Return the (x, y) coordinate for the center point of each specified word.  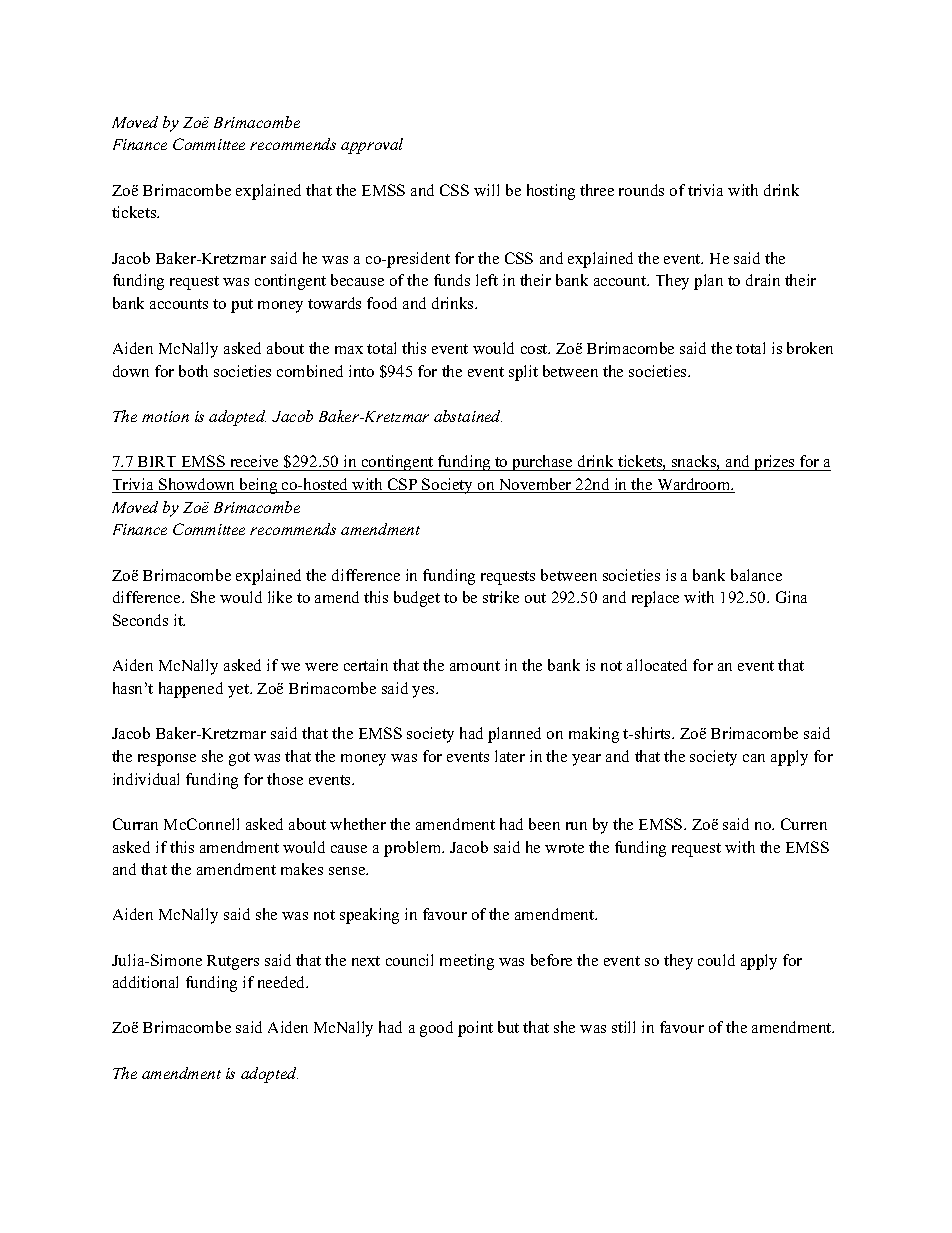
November (535, 485)
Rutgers (233, 962)
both (193, 371)
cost (535, 349)
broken (810, 348)
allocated (657, 665)
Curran (135, 824)
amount (475, 666)
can (754, 758)
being (258, 486)
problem (414, 849)
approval (372, 146)
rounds (641, 190)
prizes (774, 463)
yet (239, 691)
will (486, 190)
